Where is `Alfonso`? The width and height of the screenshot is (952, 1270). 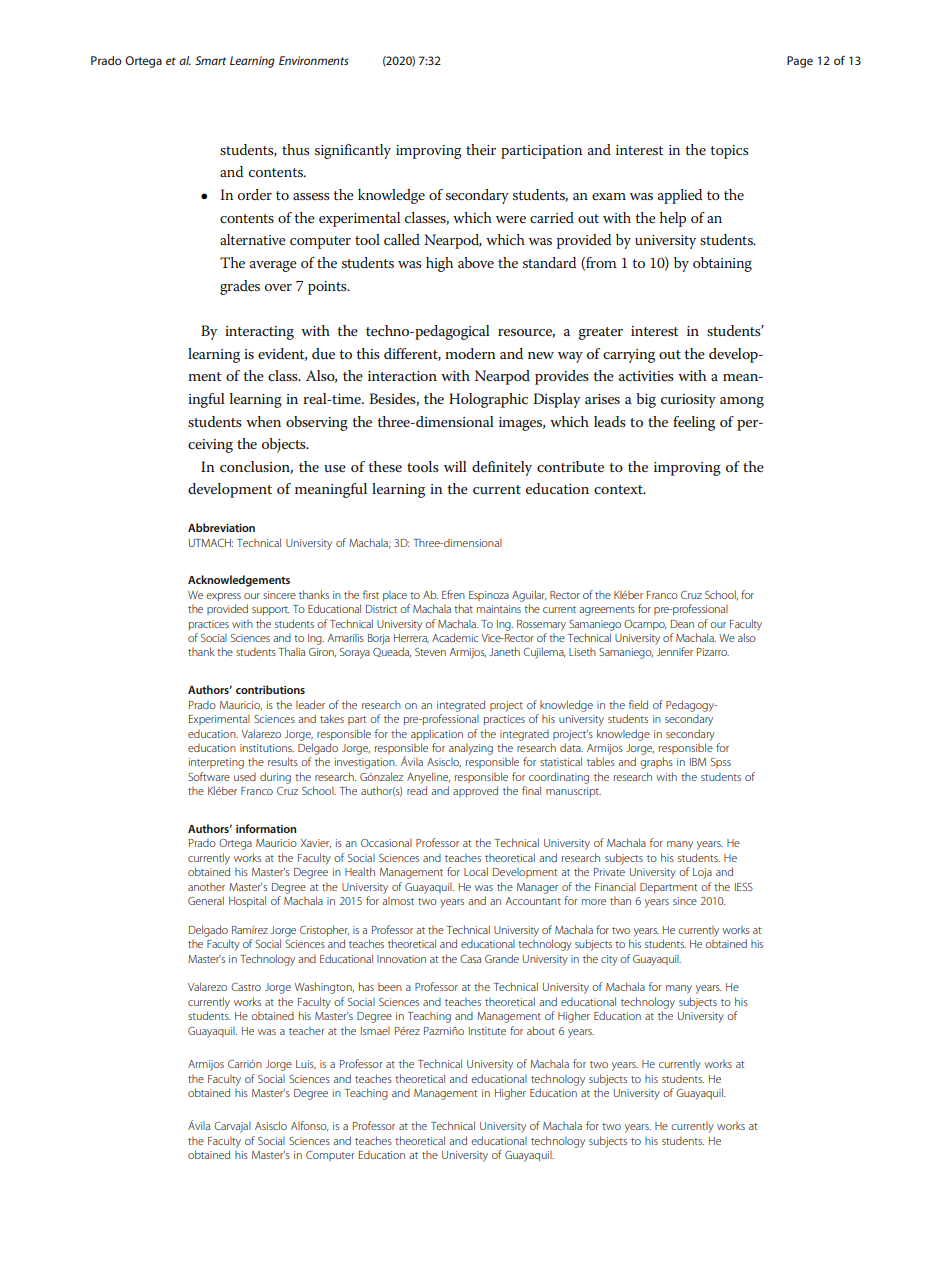
Alfonso is located at coordinates (310, 1126).
